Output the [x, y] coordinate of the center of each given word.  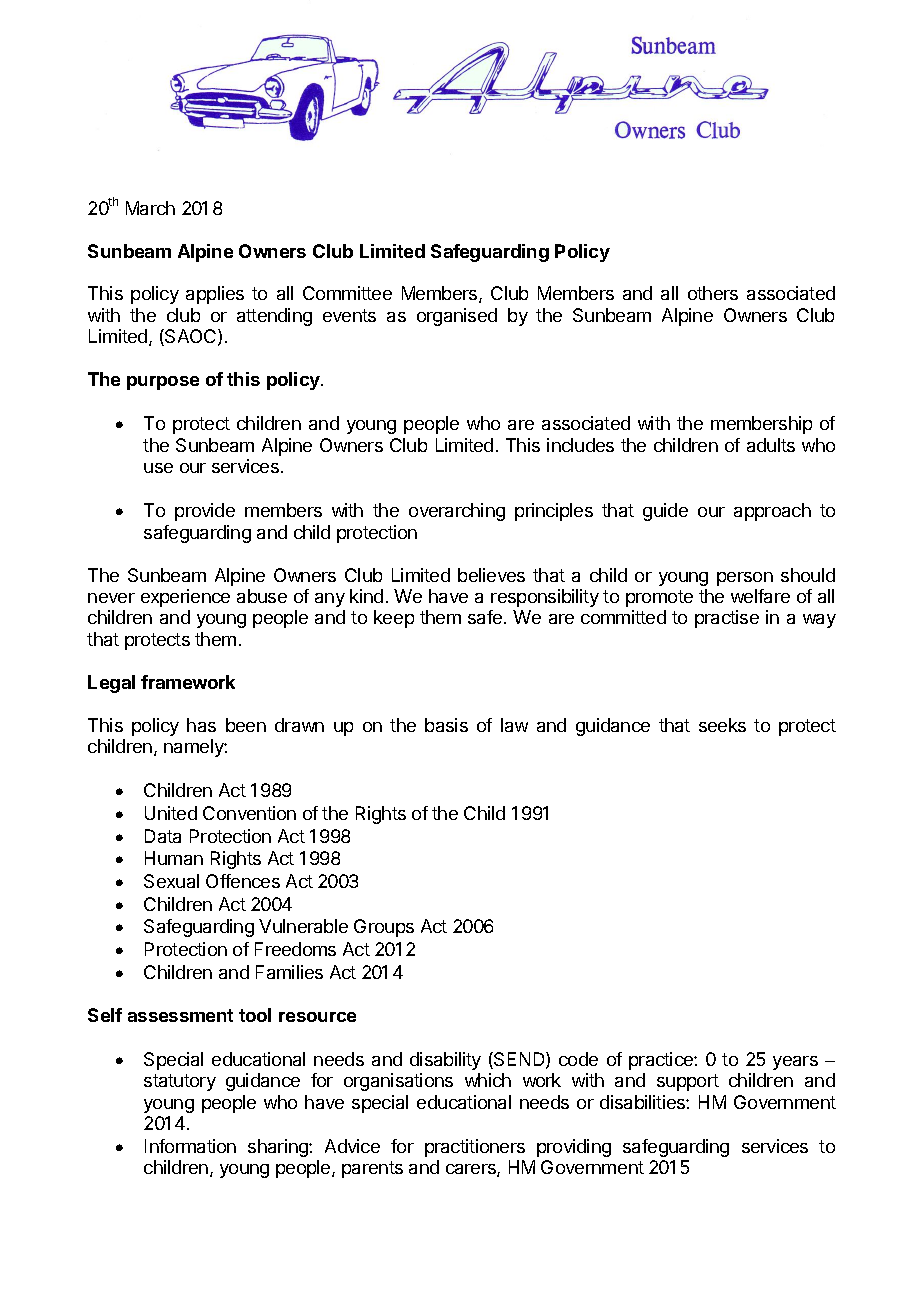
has [201, 725]
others [713, 293]
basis [446, 725]
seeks [722, 725]
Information [190, 1146]
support [688, 1082]
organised [457, 317]
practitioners [475, 1148]
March [150, 208]
